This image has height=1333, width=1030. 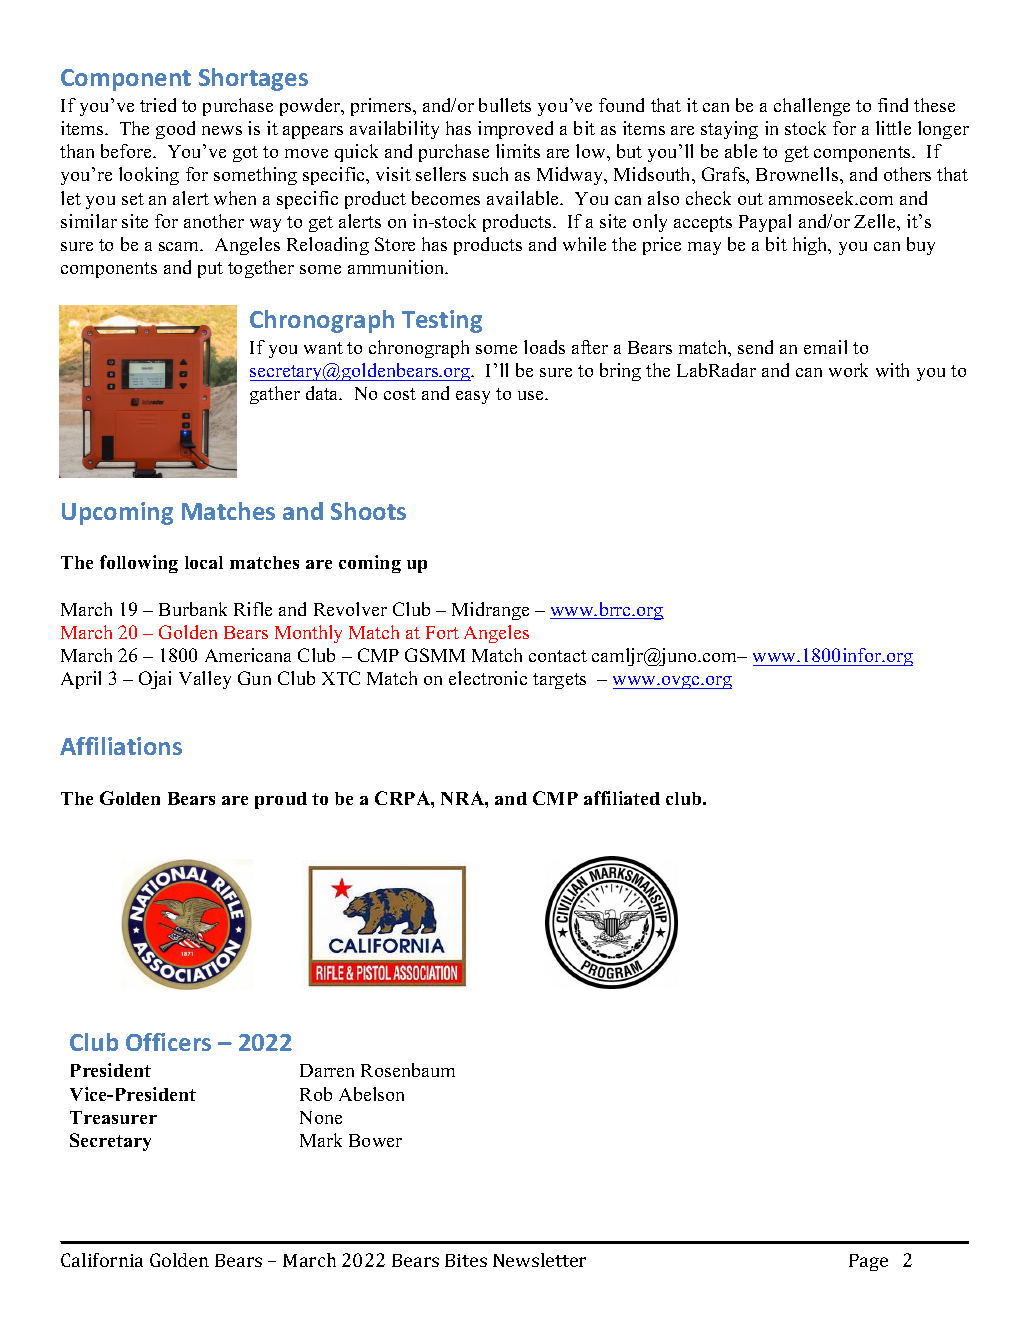 I want to click on Bites, so click(x=466, y=1260).
